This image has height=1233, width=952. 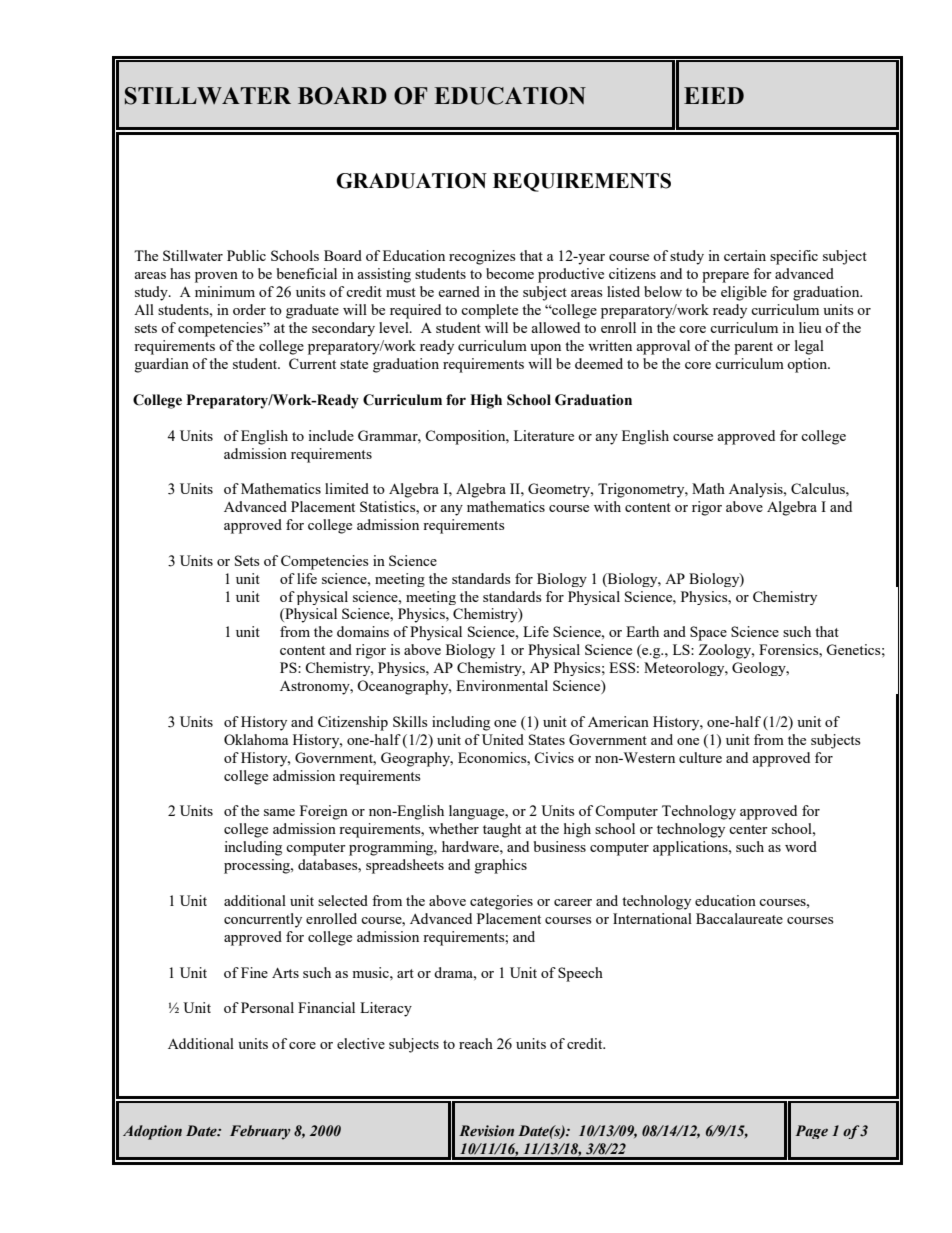 I want to click on Calculus, so click(x=819, y=488).
